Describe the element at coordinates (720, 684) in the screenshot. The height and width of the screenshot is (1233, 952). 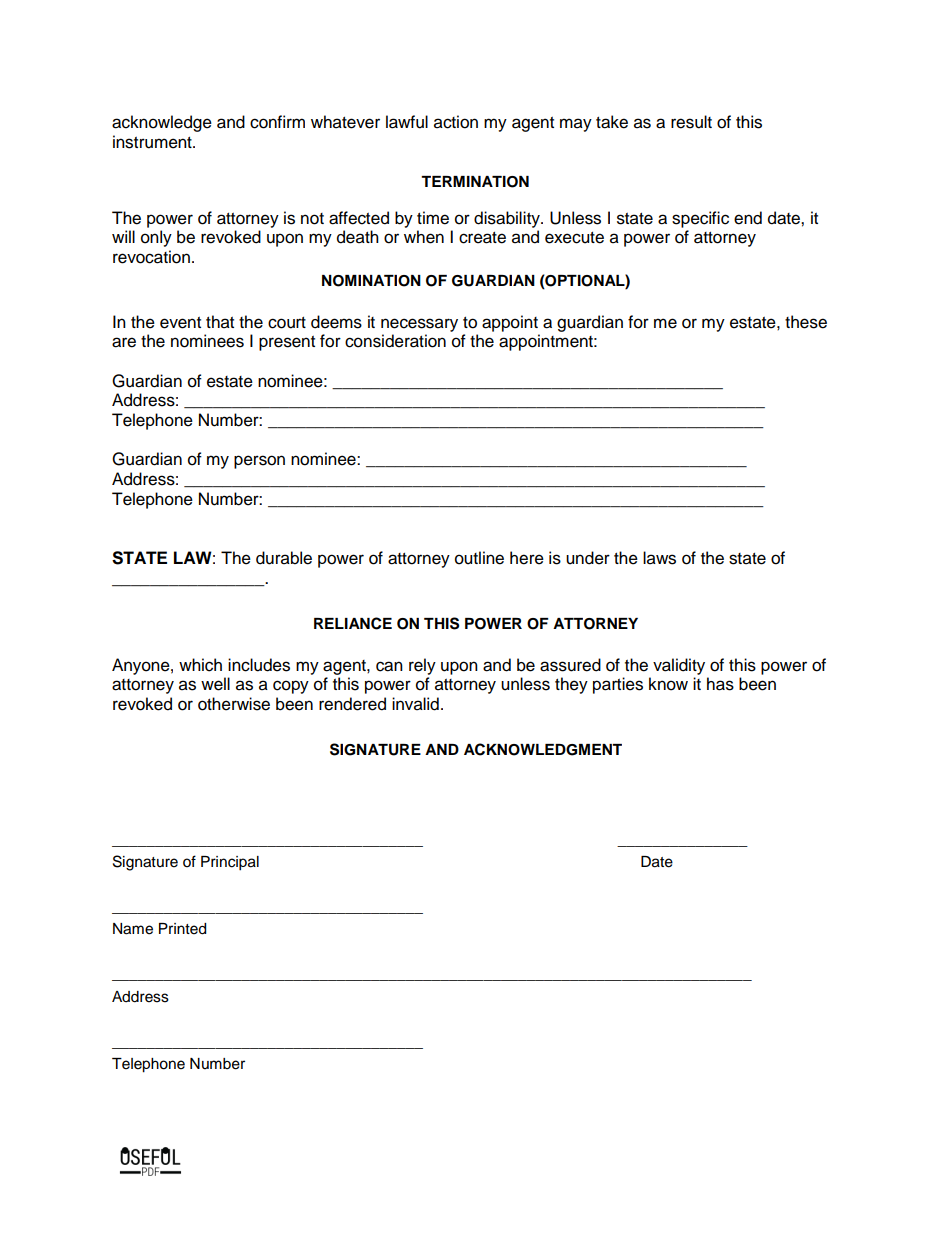
I see `has` at that location.
